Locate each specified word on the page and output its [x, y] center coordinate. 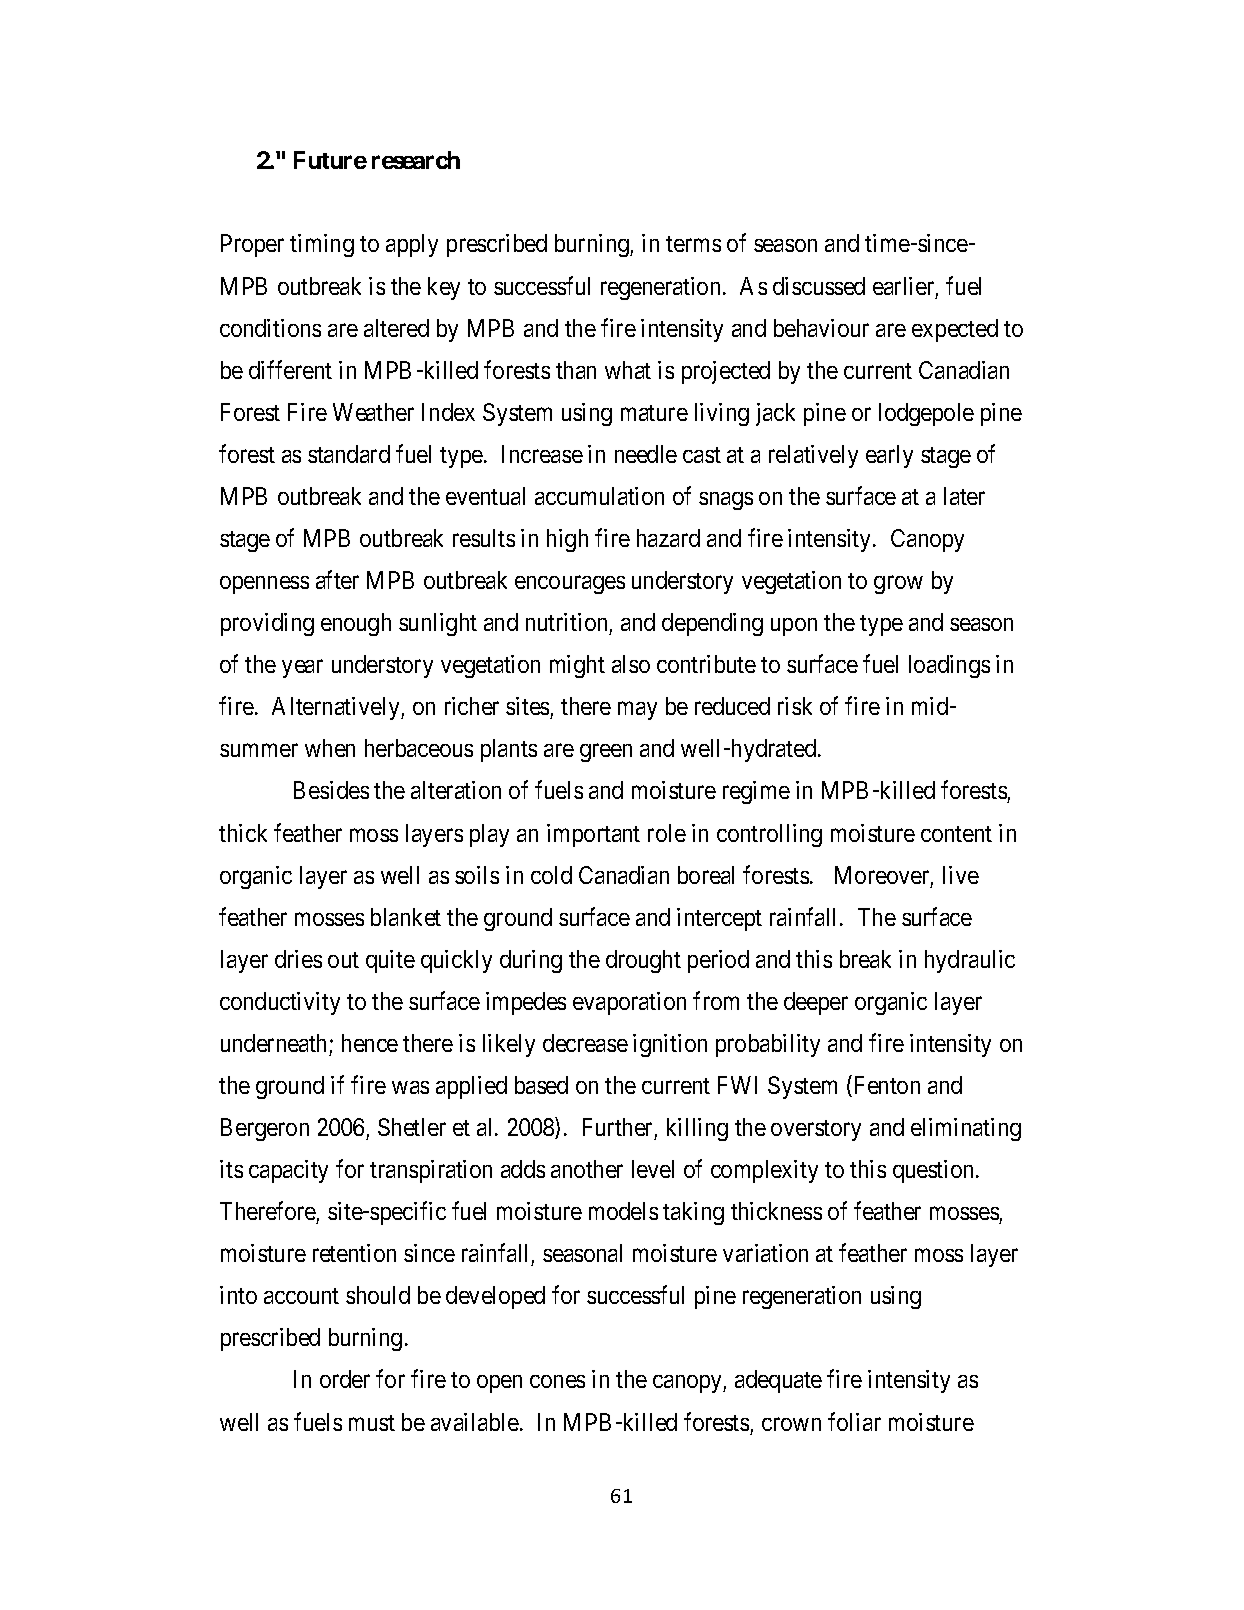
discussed [819, 286]
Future [330, 160]
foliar [854, 1421]
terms [693, 244]
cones [557, 1381]
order [345, 1379]
